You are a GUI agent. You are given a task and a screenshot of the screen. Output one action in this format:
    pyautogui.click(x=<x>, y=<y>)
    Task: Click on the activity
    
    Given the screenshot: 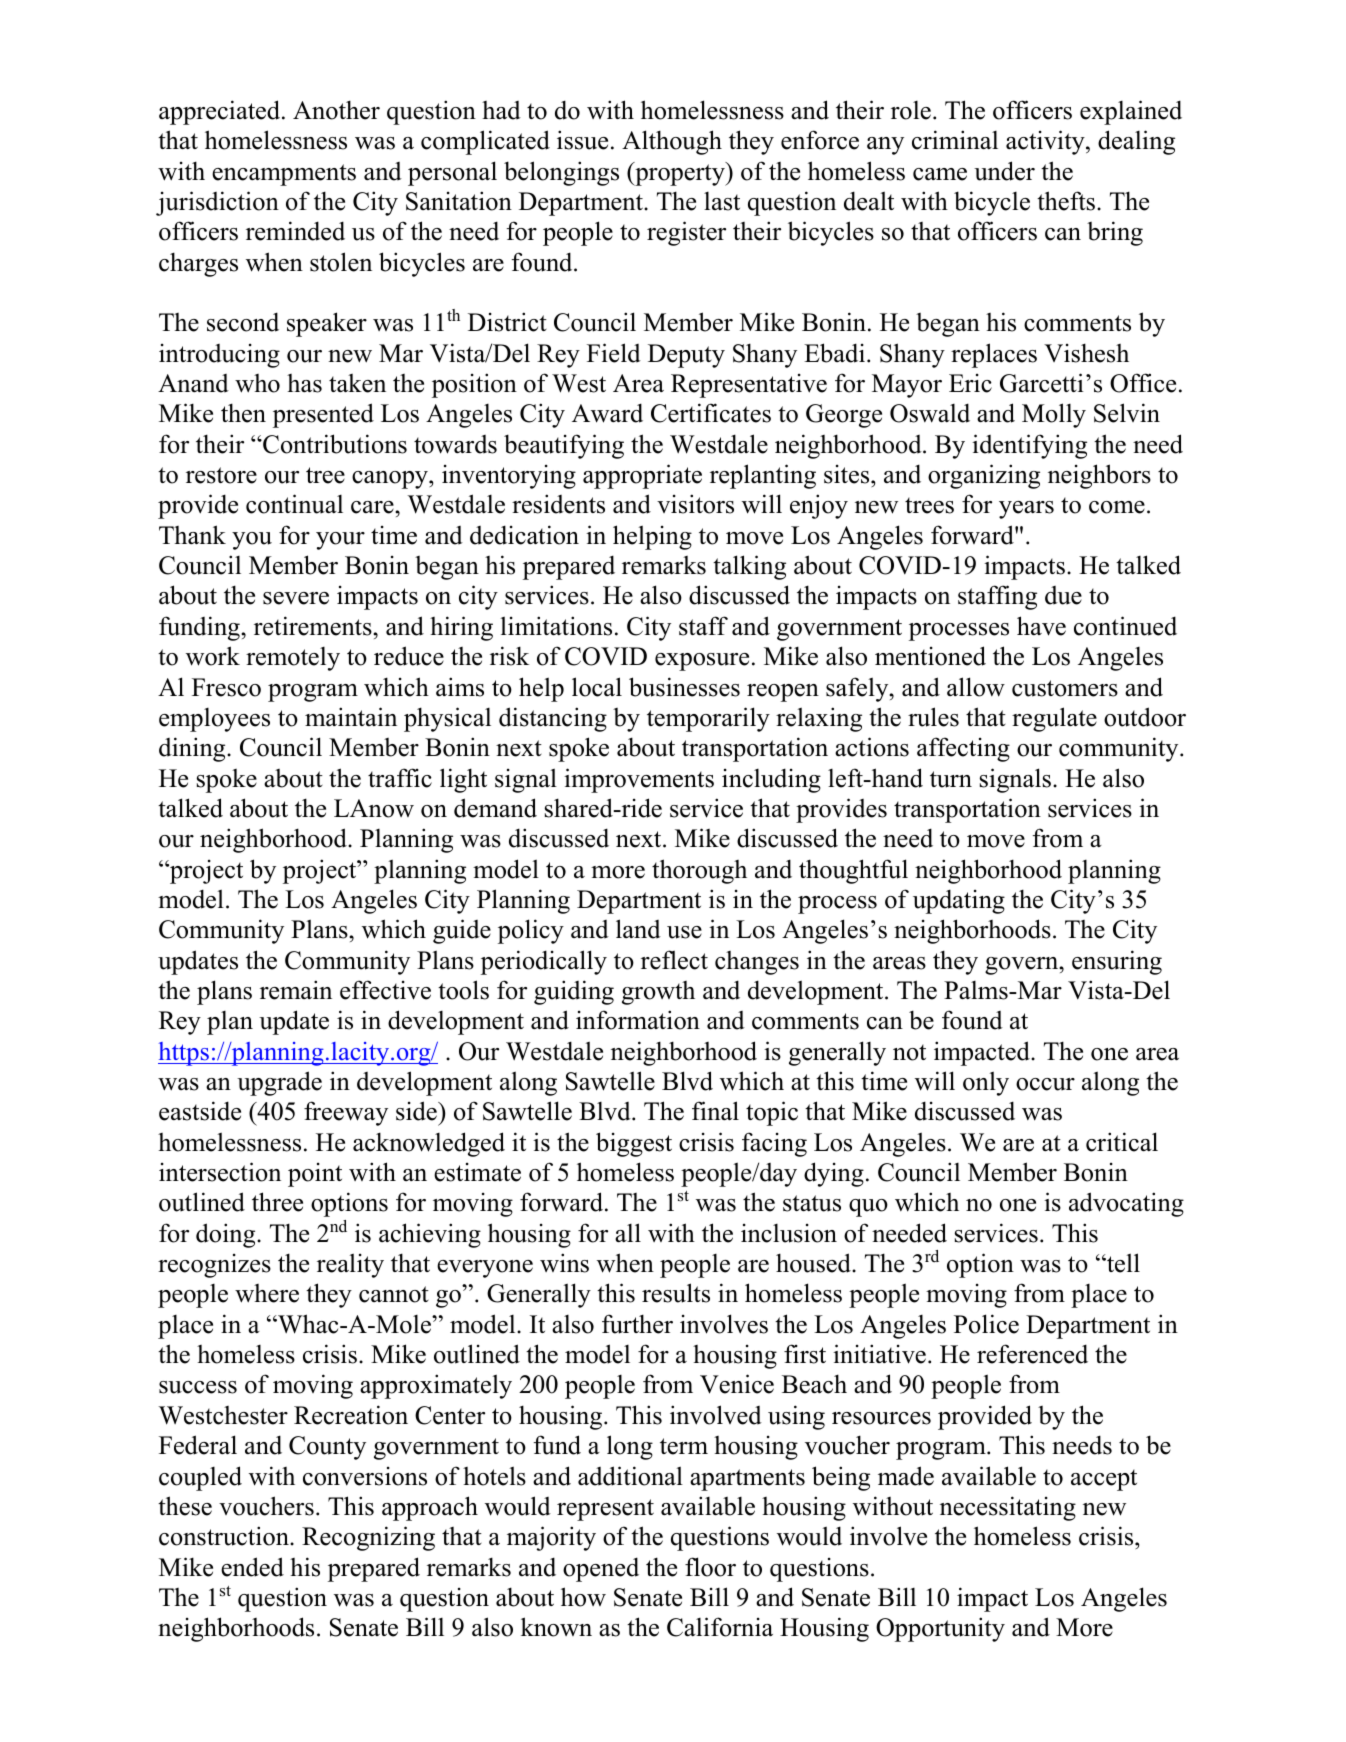 What is the action you would take?
    pyautogui.click(x=1046, y=142)
